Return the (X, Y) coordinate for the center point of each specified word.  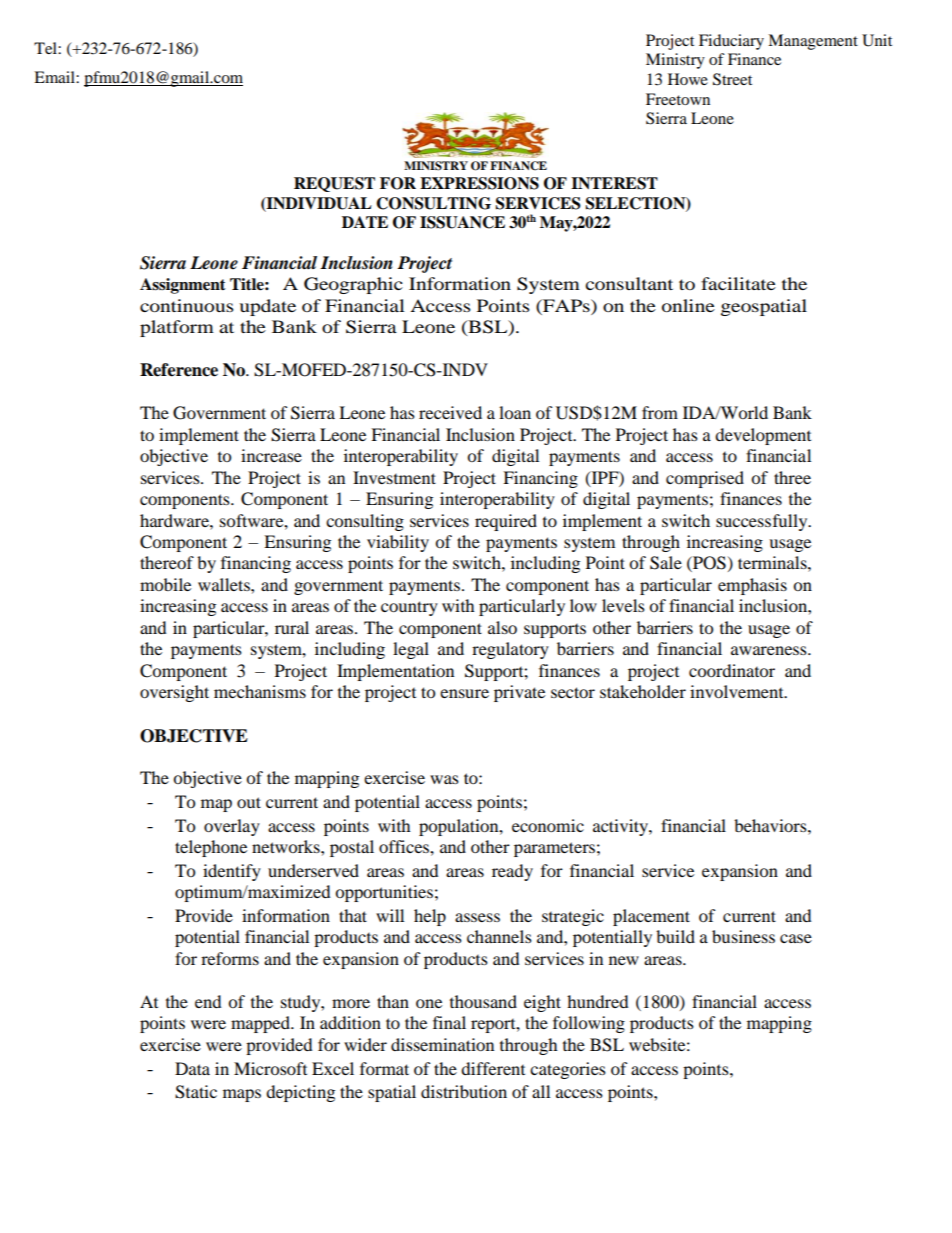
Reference (179, 370)
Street (732, 79)
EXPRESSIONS (479, 183)
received (450, 412)
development (763, 436)
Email (55, 77)
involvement (738, 691)
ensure (464, 693)
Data (192, 1068)
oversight (174, 693)
